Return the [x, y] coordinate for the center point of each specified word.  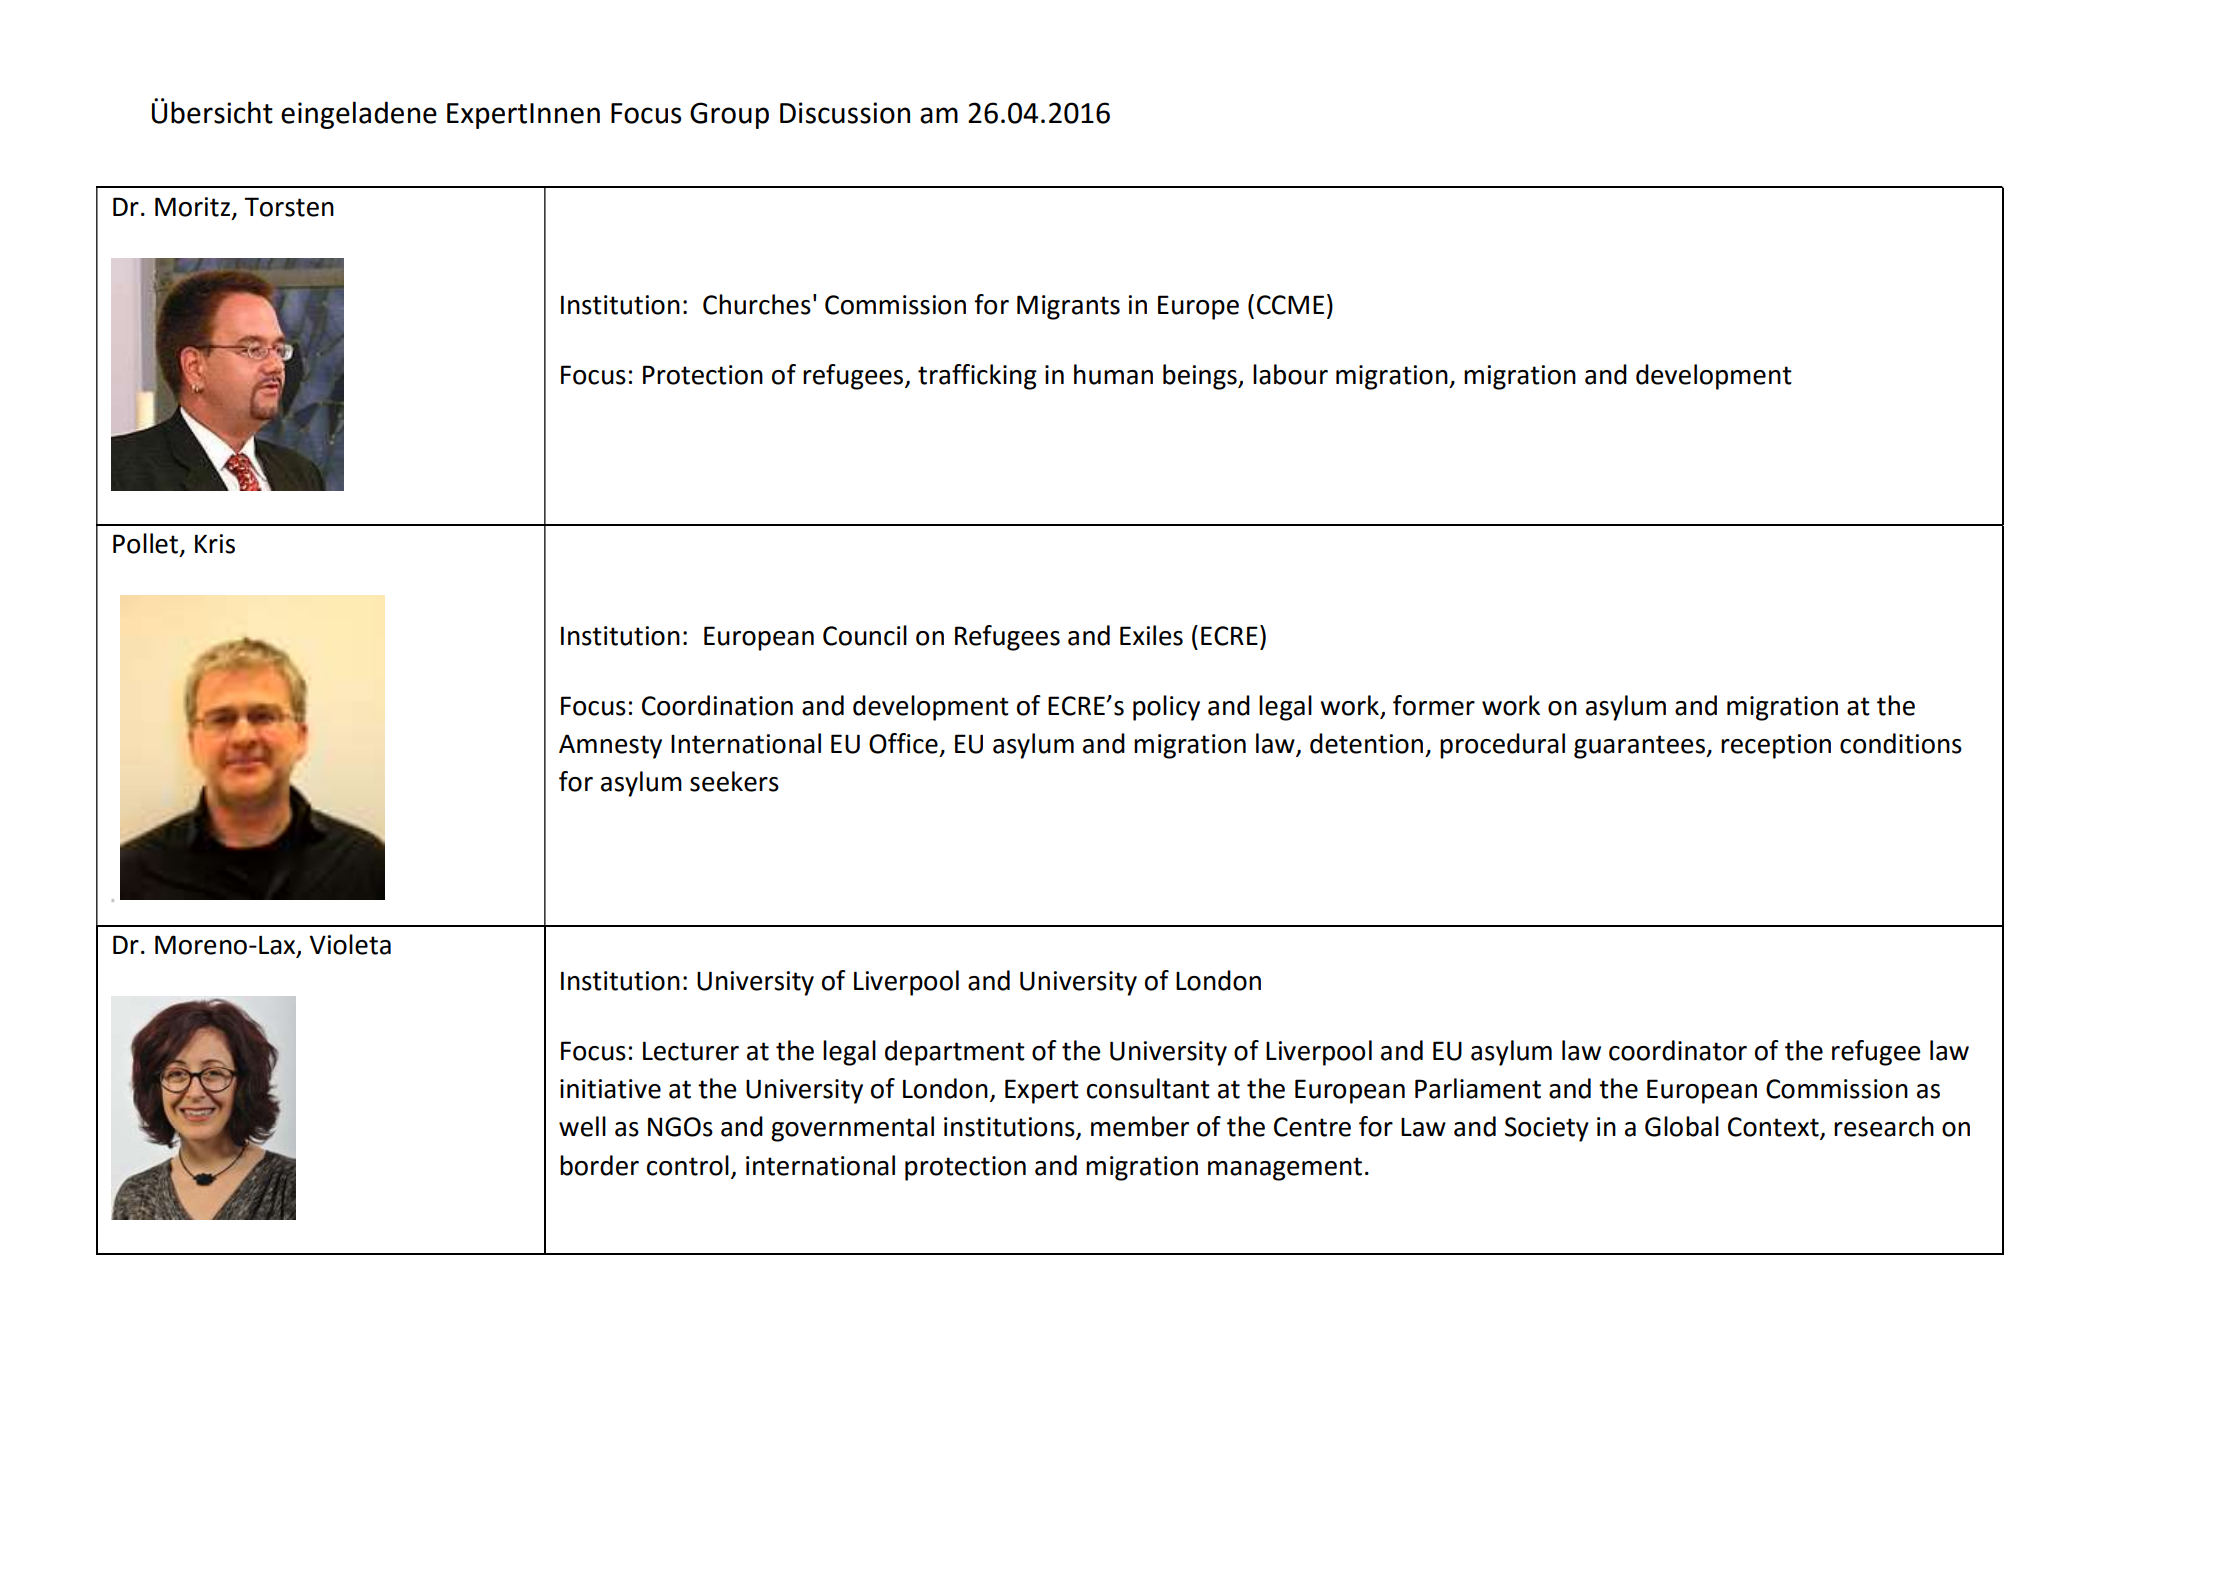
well [582, 1126]
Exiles [1151, 635]
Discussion [845, 113]
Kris [215, 544]
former [1434, 705]
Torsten [289, 207]
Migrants [1068, 307]
